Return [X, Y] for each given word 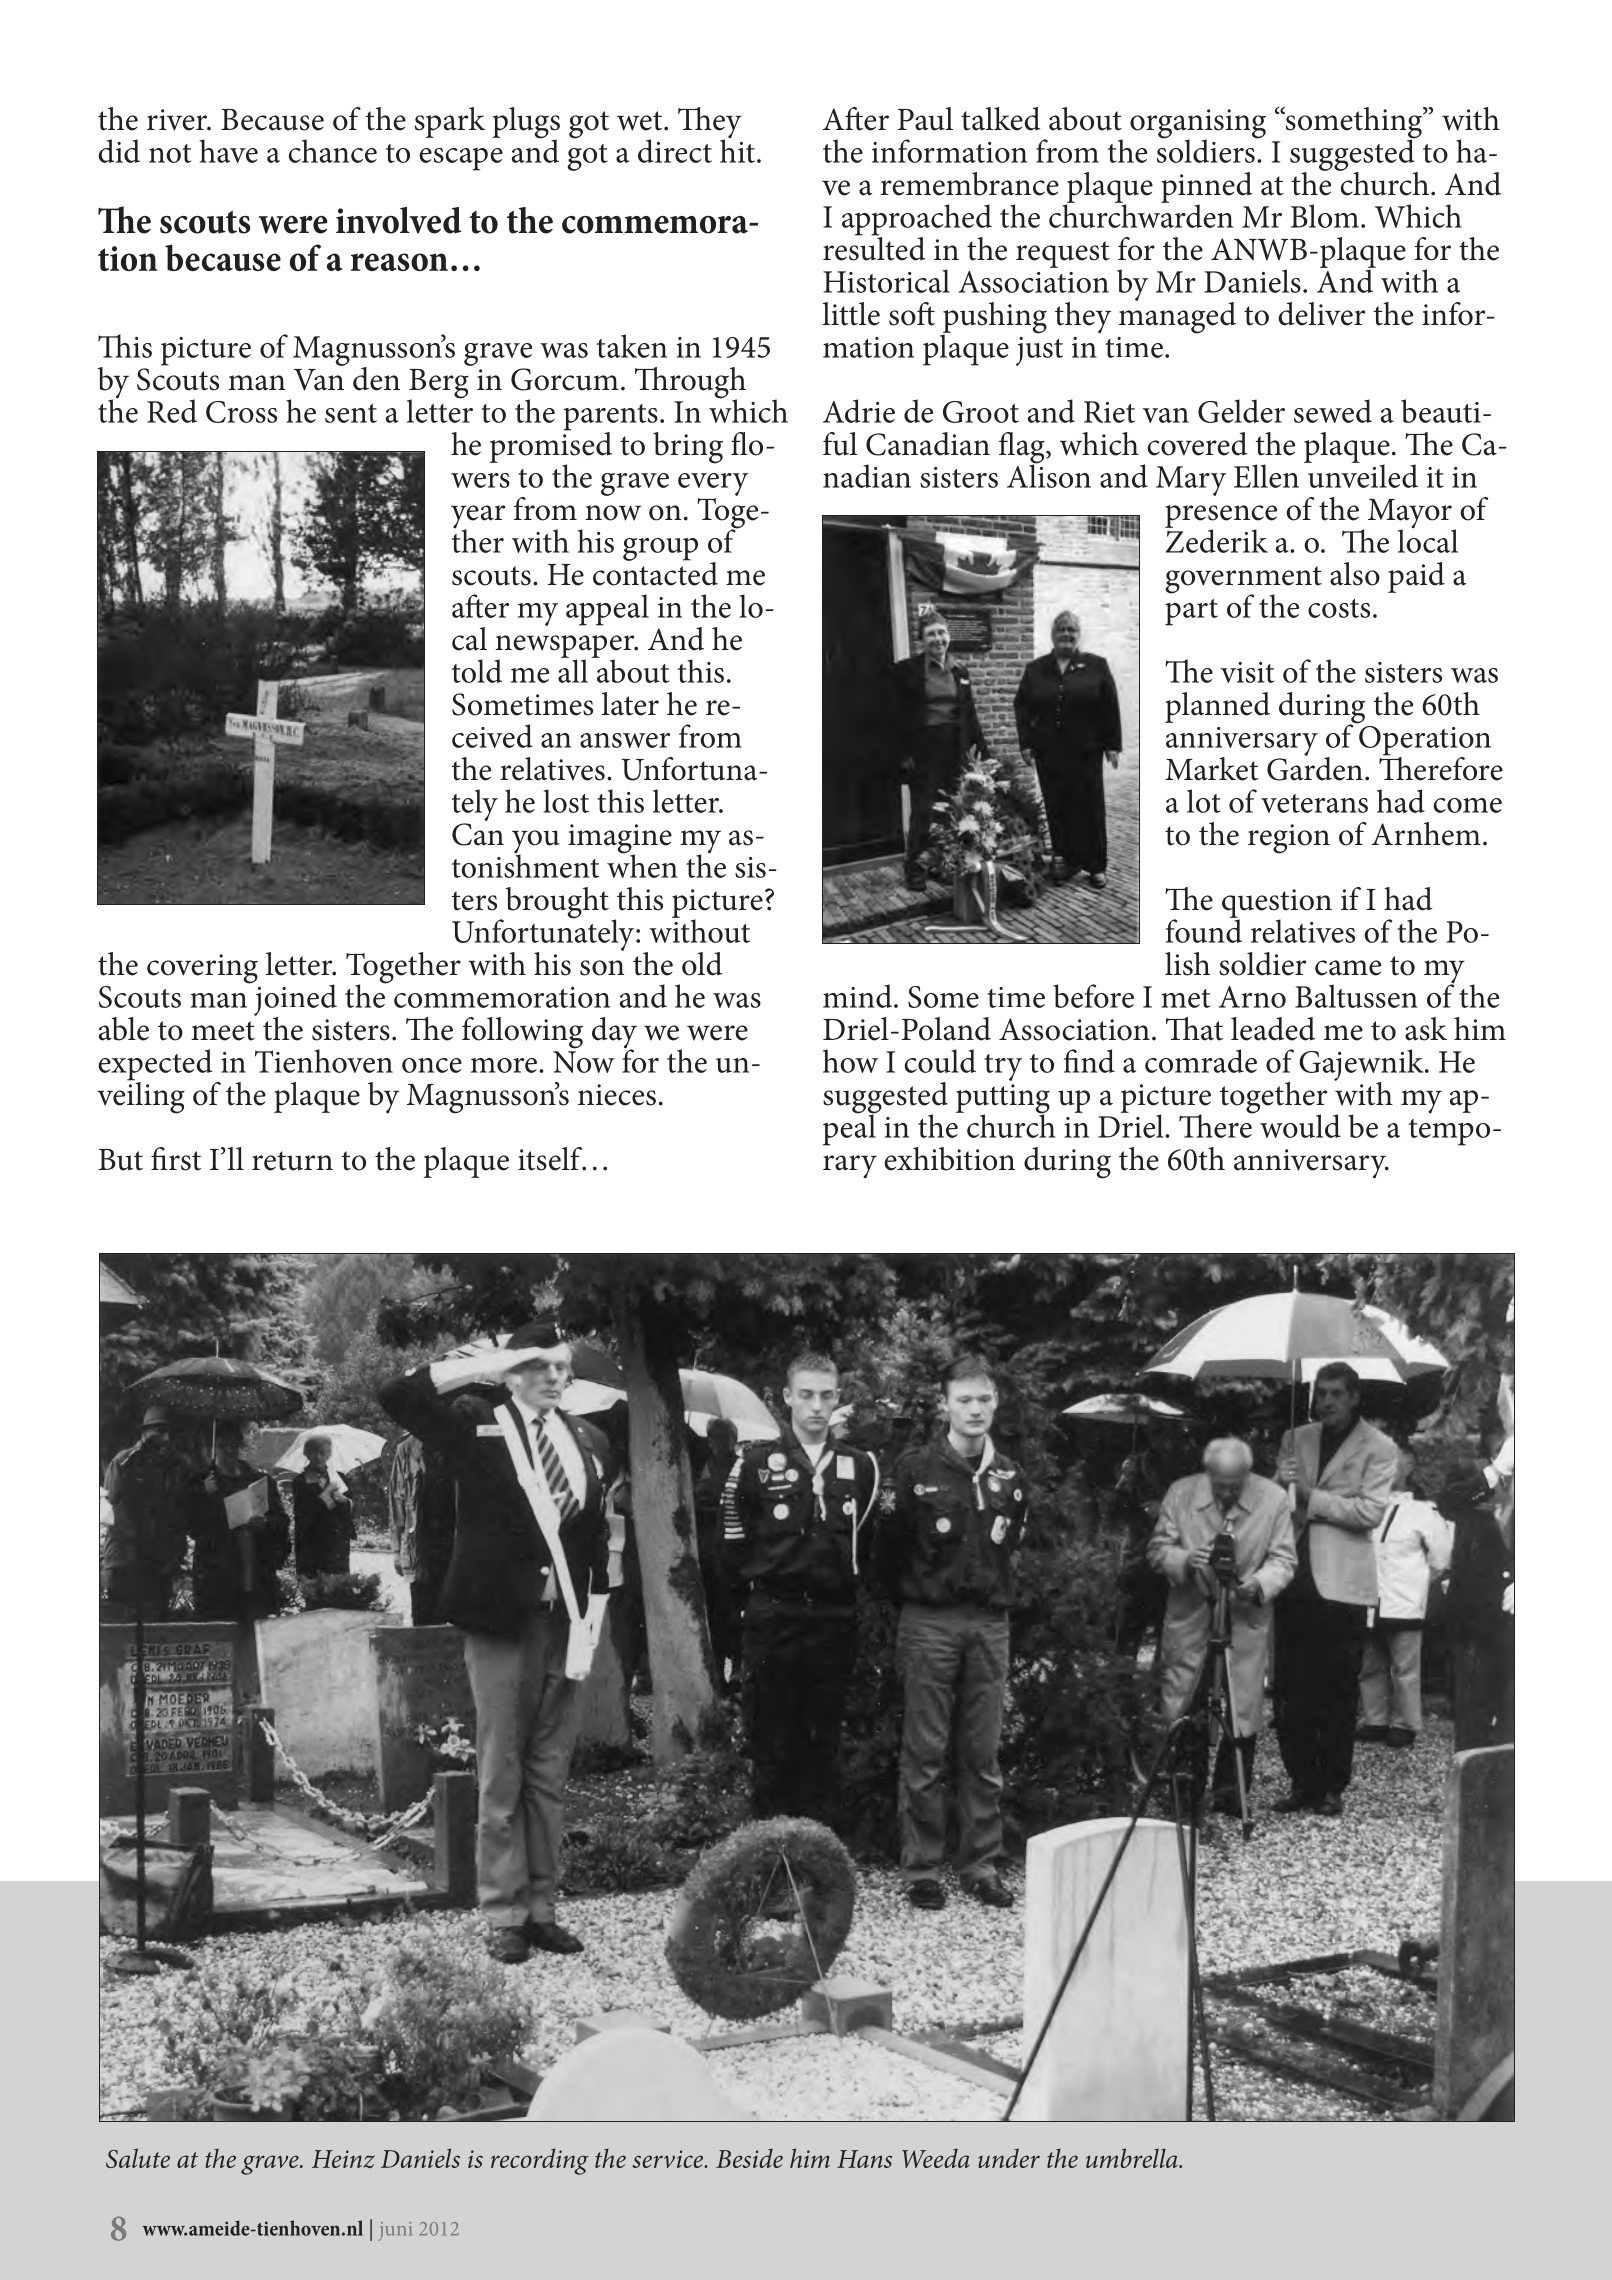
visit [1247, 672]
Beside [749, 2158]
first [176, 1159]
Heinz [343, 2159]
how [850, 1061]
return [292, 1161]
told [477, 671]
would [1300, 1126]
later [630, 704]
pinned [1206, 188]
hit [737, 150]
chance [333, 151]
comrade [1201, 1061]
